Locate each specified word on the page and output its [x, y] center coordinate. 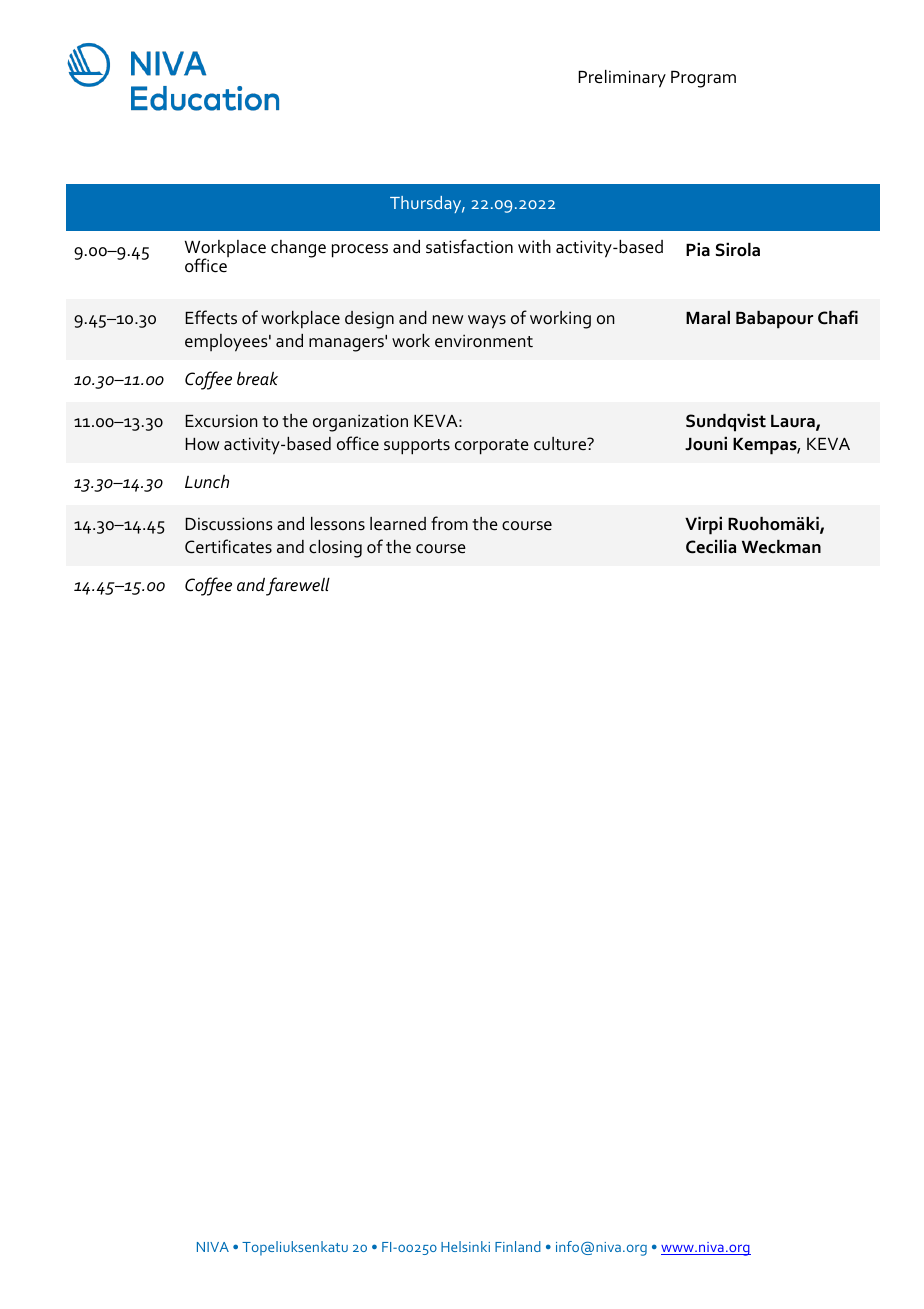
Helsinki [465, 1246]
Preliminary [622, 79]
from [449, 523]
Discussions [229, 524]
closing [335, 549]
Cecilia [711, 547]
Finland [518, 1246]
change [298, 249]
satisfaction [469, 246]
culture [561, 444]
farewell [298, 586]
